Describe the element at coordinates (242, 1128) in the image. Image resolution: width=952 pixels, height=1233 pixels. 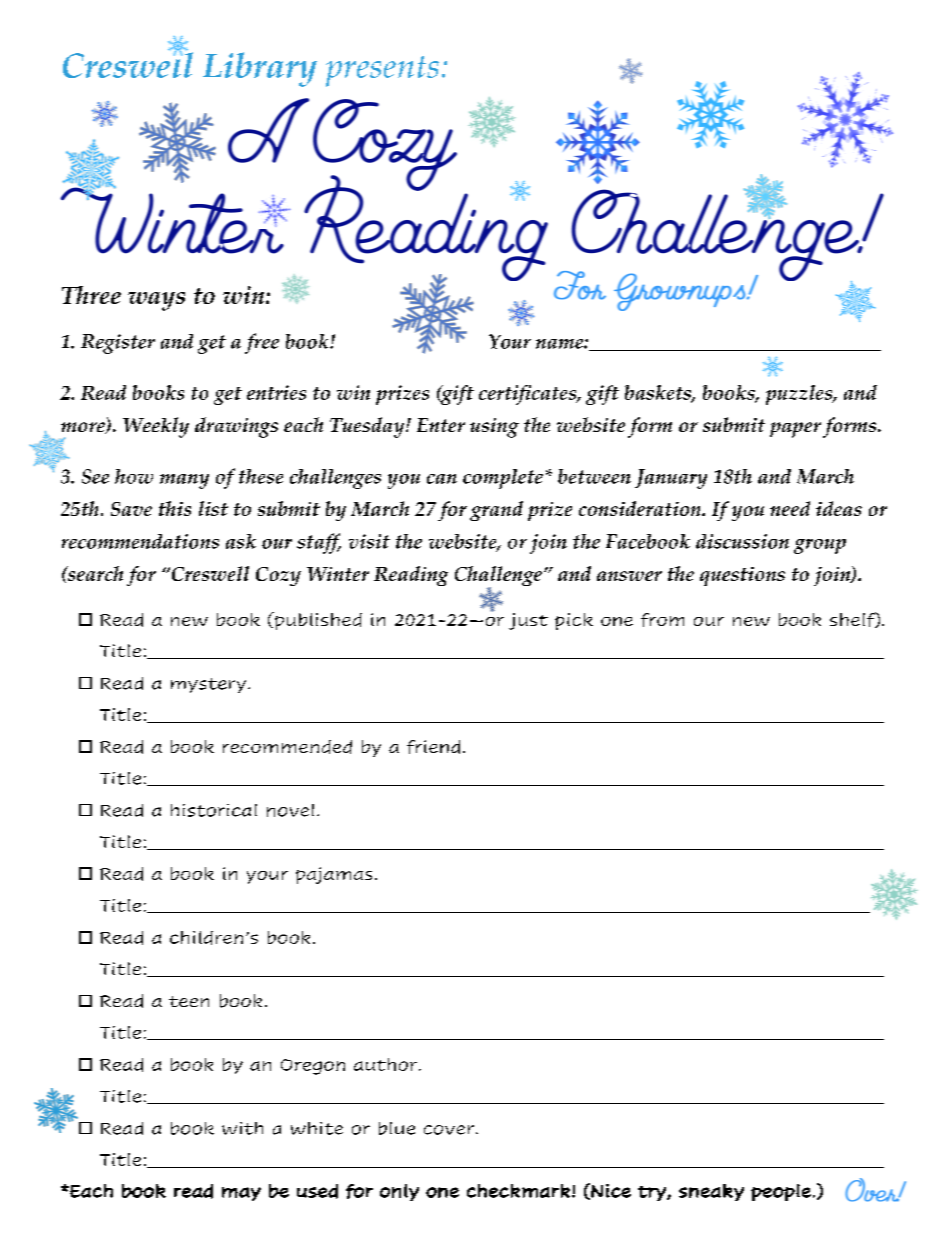
I see `with` at that location.
